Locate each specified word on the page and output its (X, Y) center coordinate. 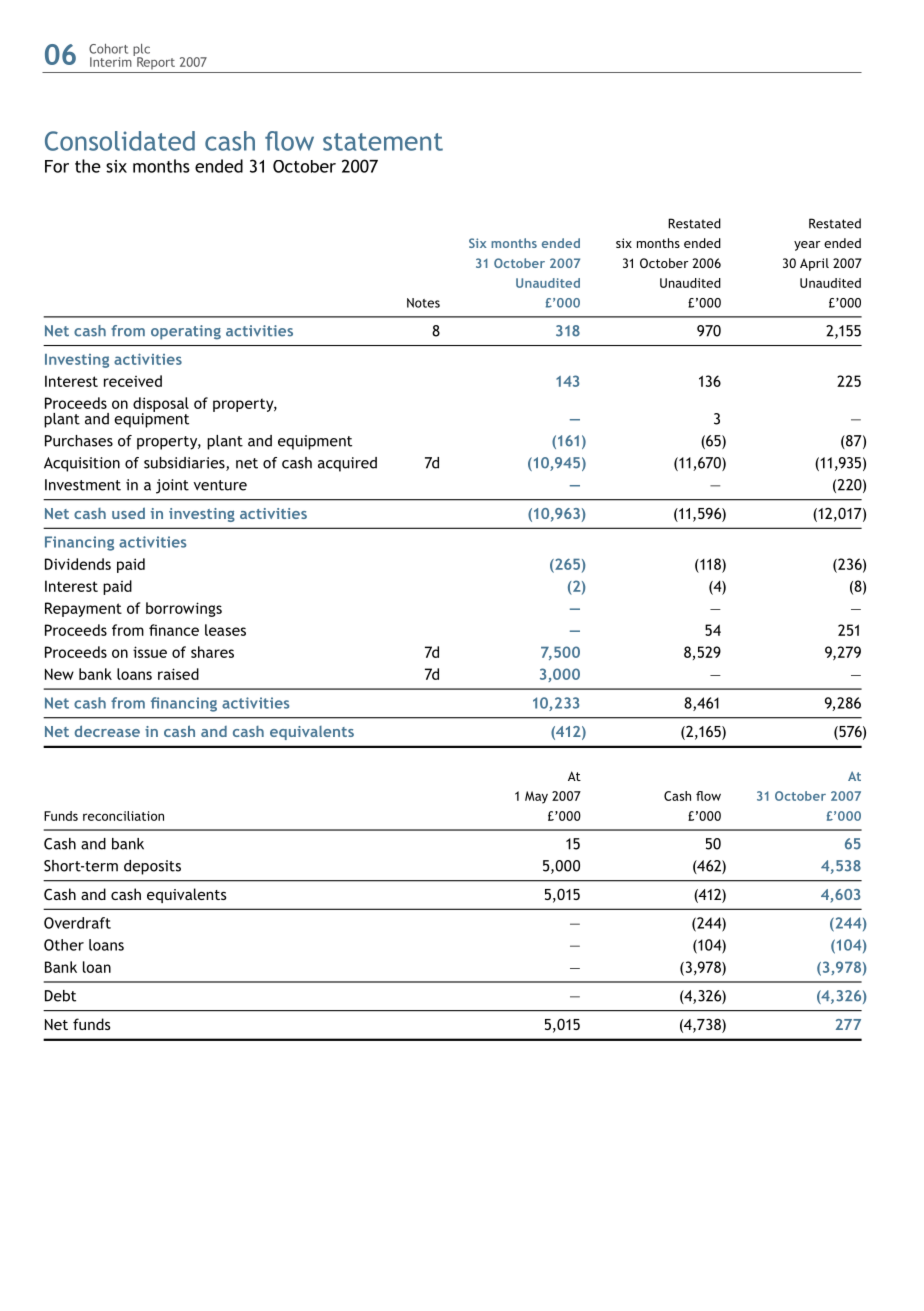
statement (383, 142)
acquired (347, 464)
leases (225, 630)
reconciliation (123, 816)
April (814, 264)
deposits (152, 867)
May (536, 797)
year (807, 246)
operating (186, 332)
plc (141, 51)
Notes (423, 303)
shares (212, 652)
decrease (107, 731)
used (128, 513)
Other (64, 945)
